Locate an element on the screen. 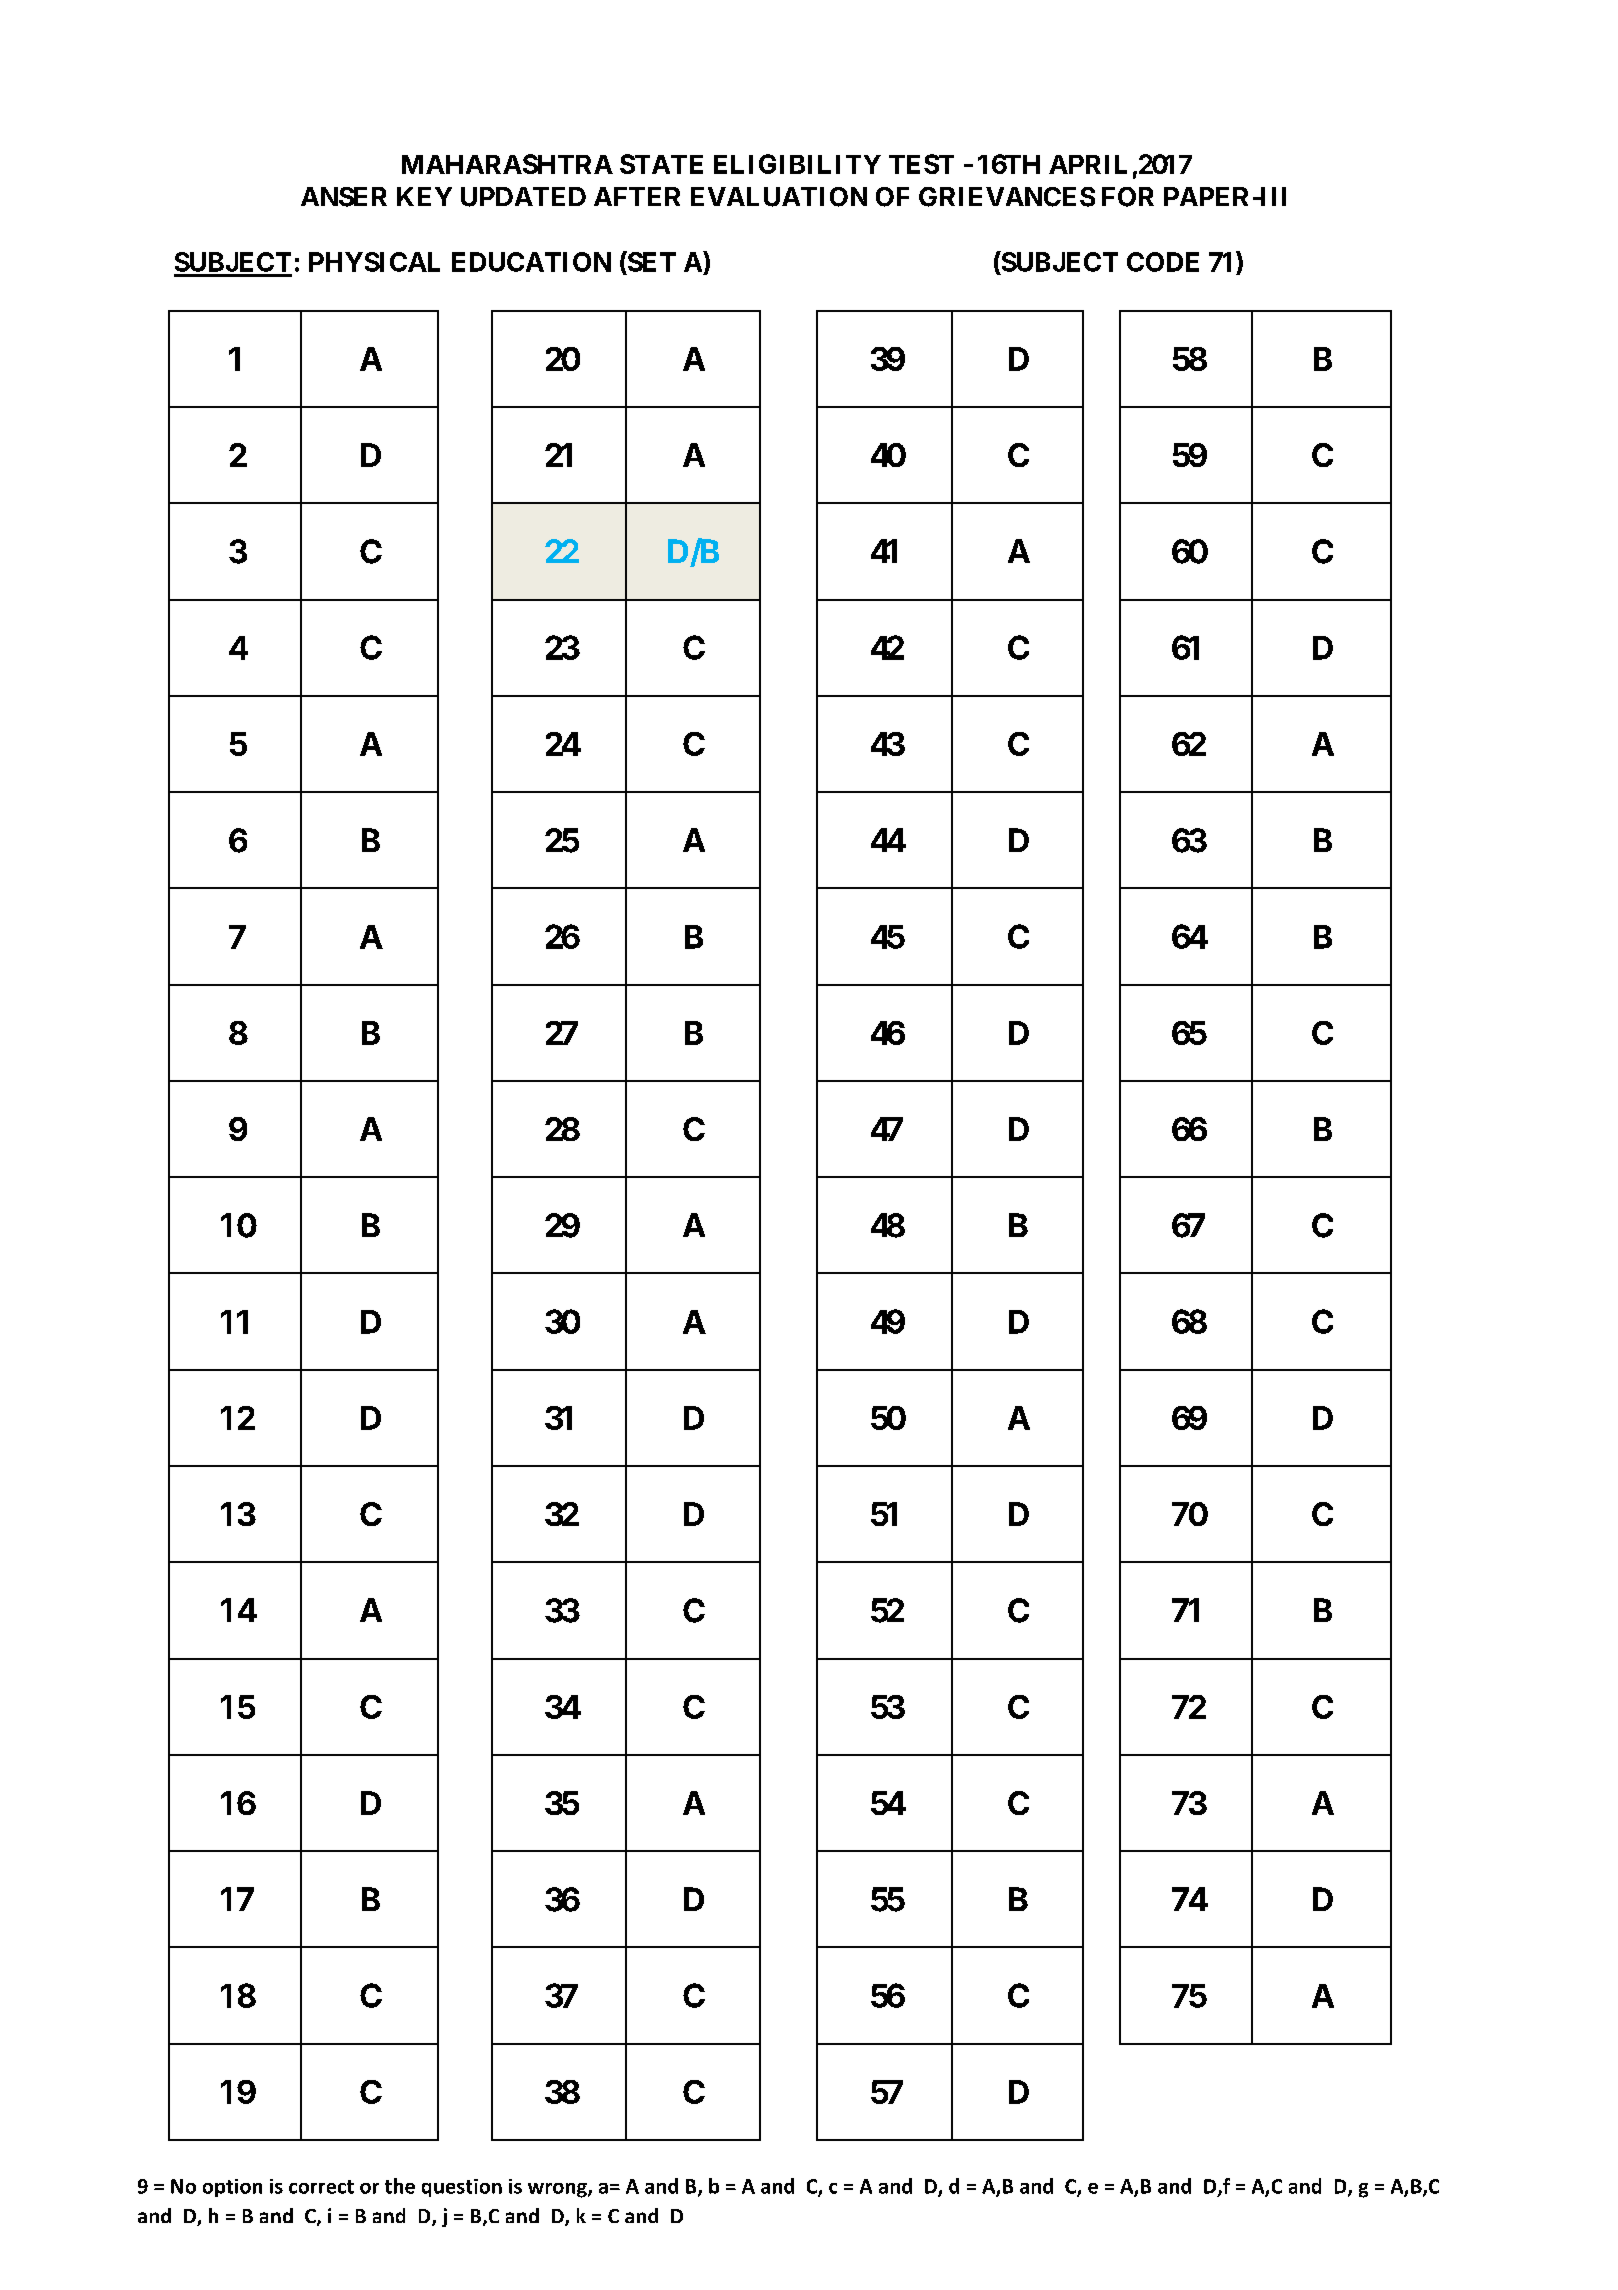 This screenshot has width=1618, height=2290. AFTER is located at coordinates (637, 196).
